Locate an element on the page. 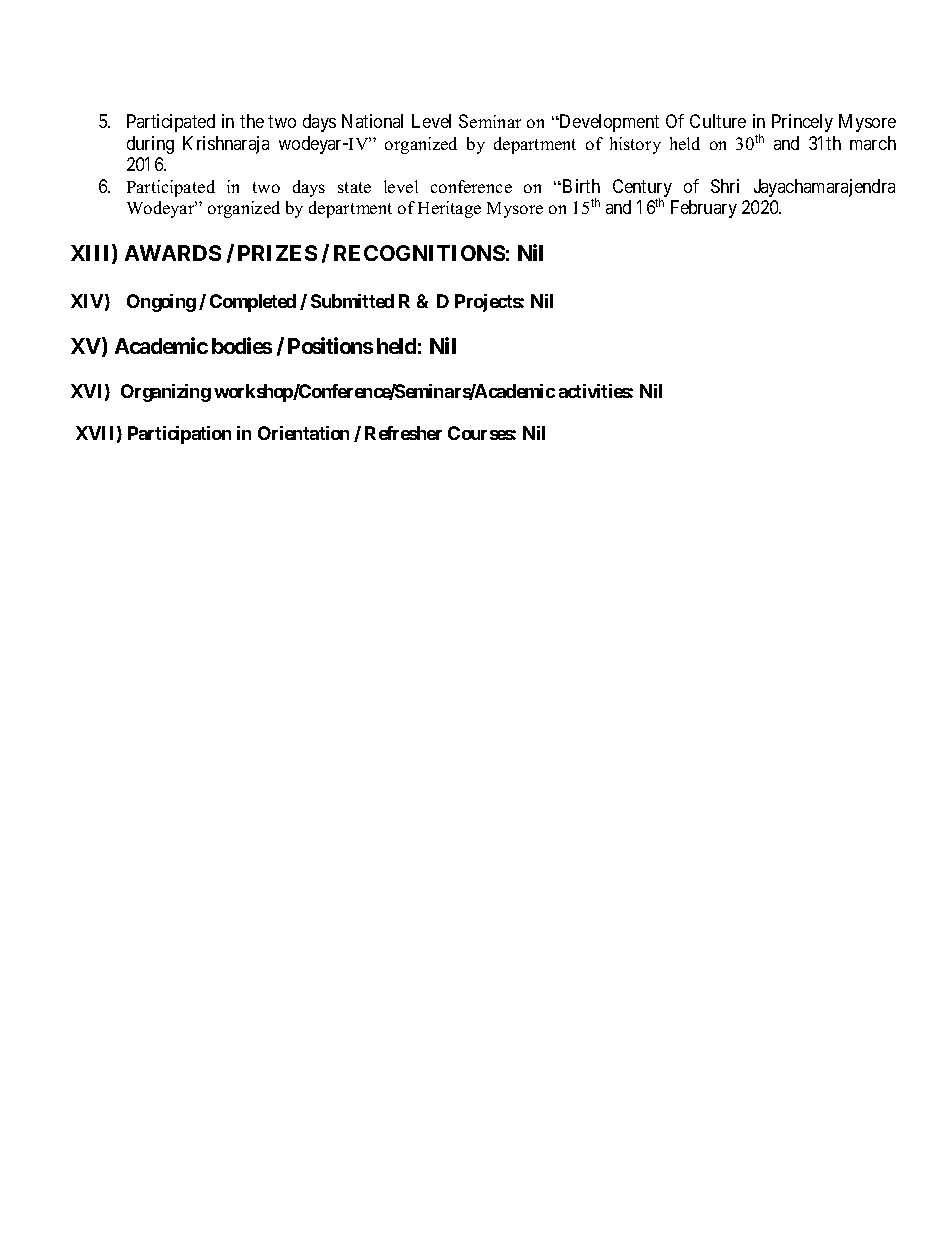  Participation is located at coordinates (179, 435).
